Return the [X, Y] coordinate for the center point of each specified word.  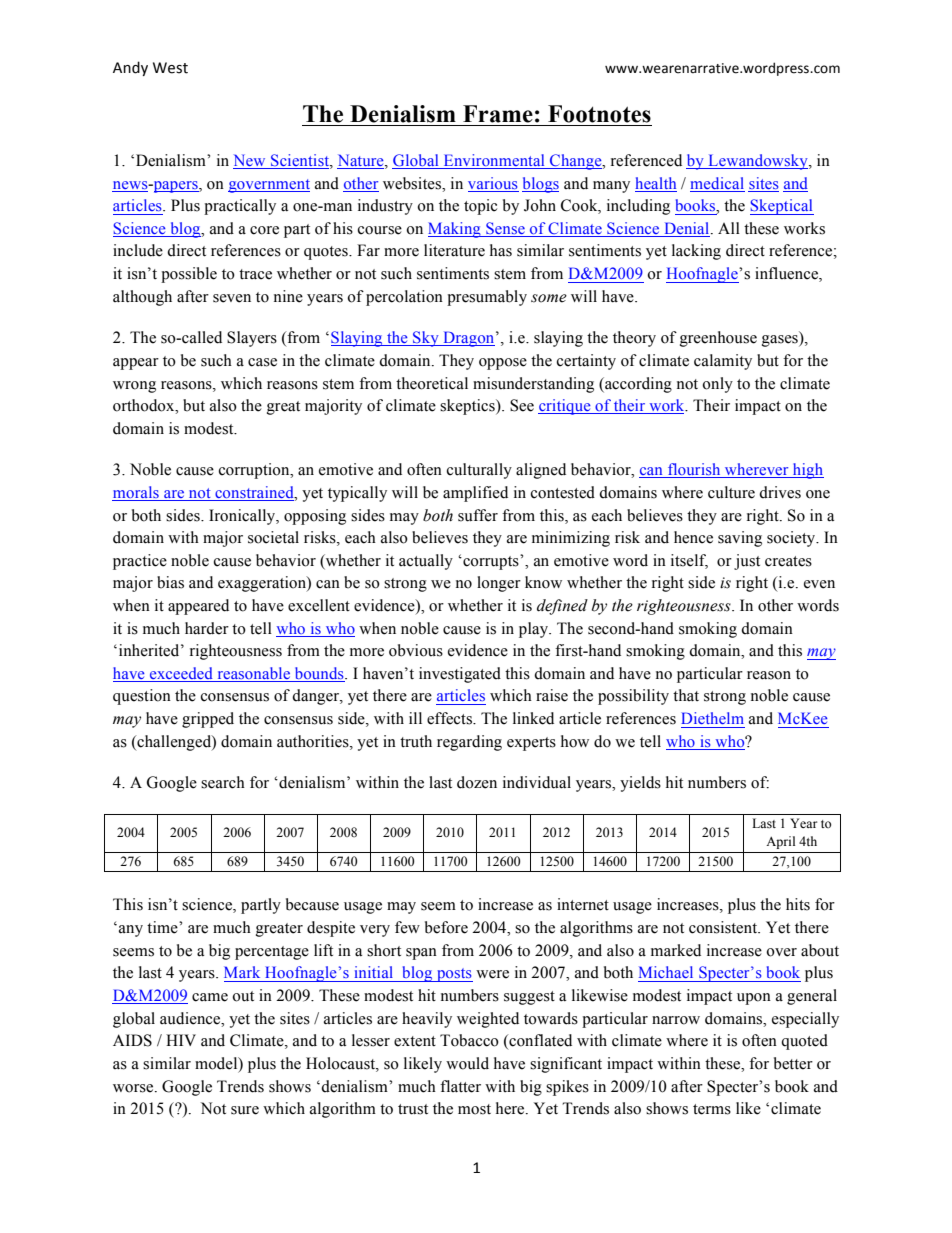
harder [207, 628]
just [747, 562]
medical [717, 184]
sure [245, 1110]
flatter [460, 1086]
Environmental [494, 161]
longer [499, 584]
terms [712, 1109]
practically [240, 207]
